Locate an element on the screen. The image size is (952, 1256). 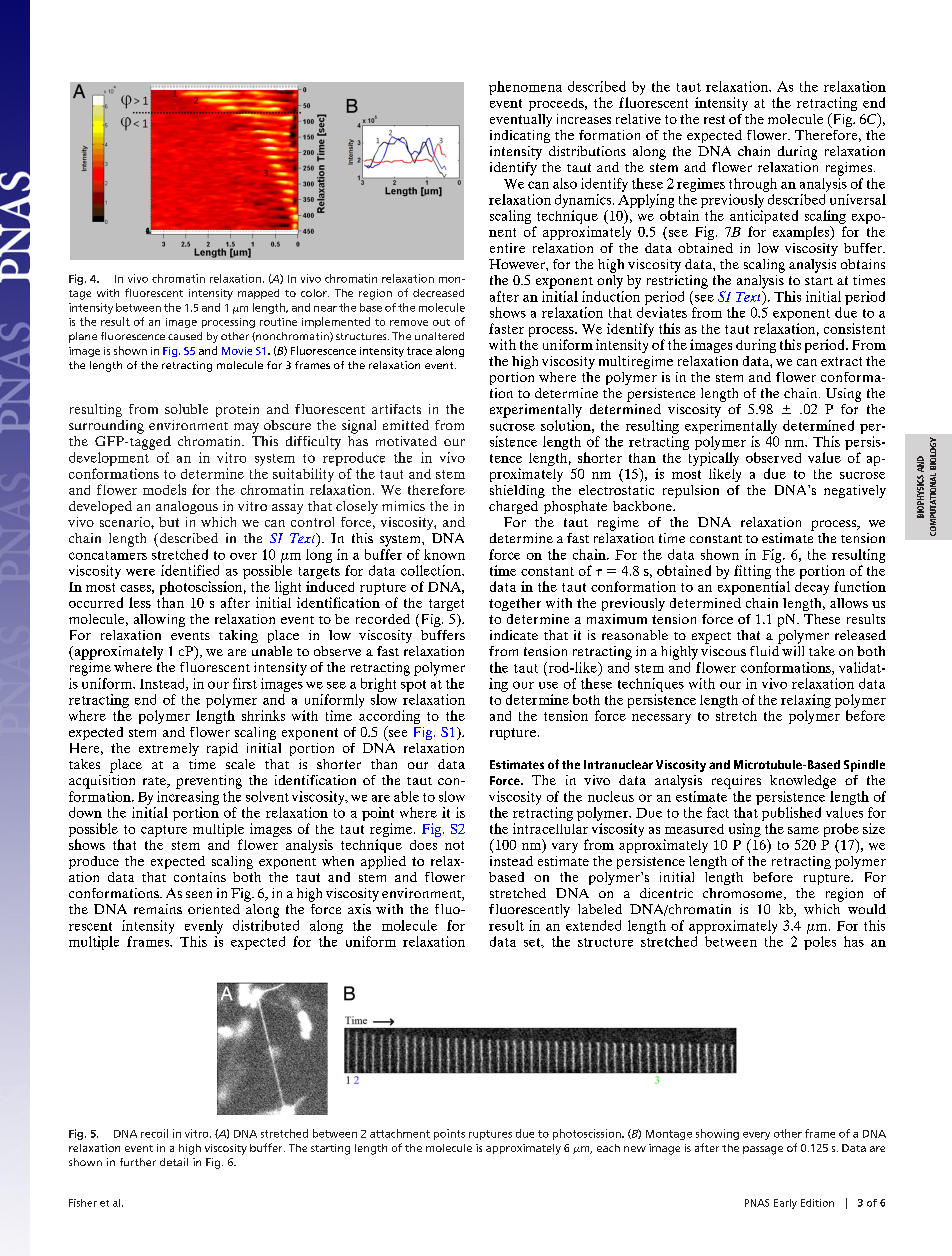
released is located at coordinates (860, 635).
